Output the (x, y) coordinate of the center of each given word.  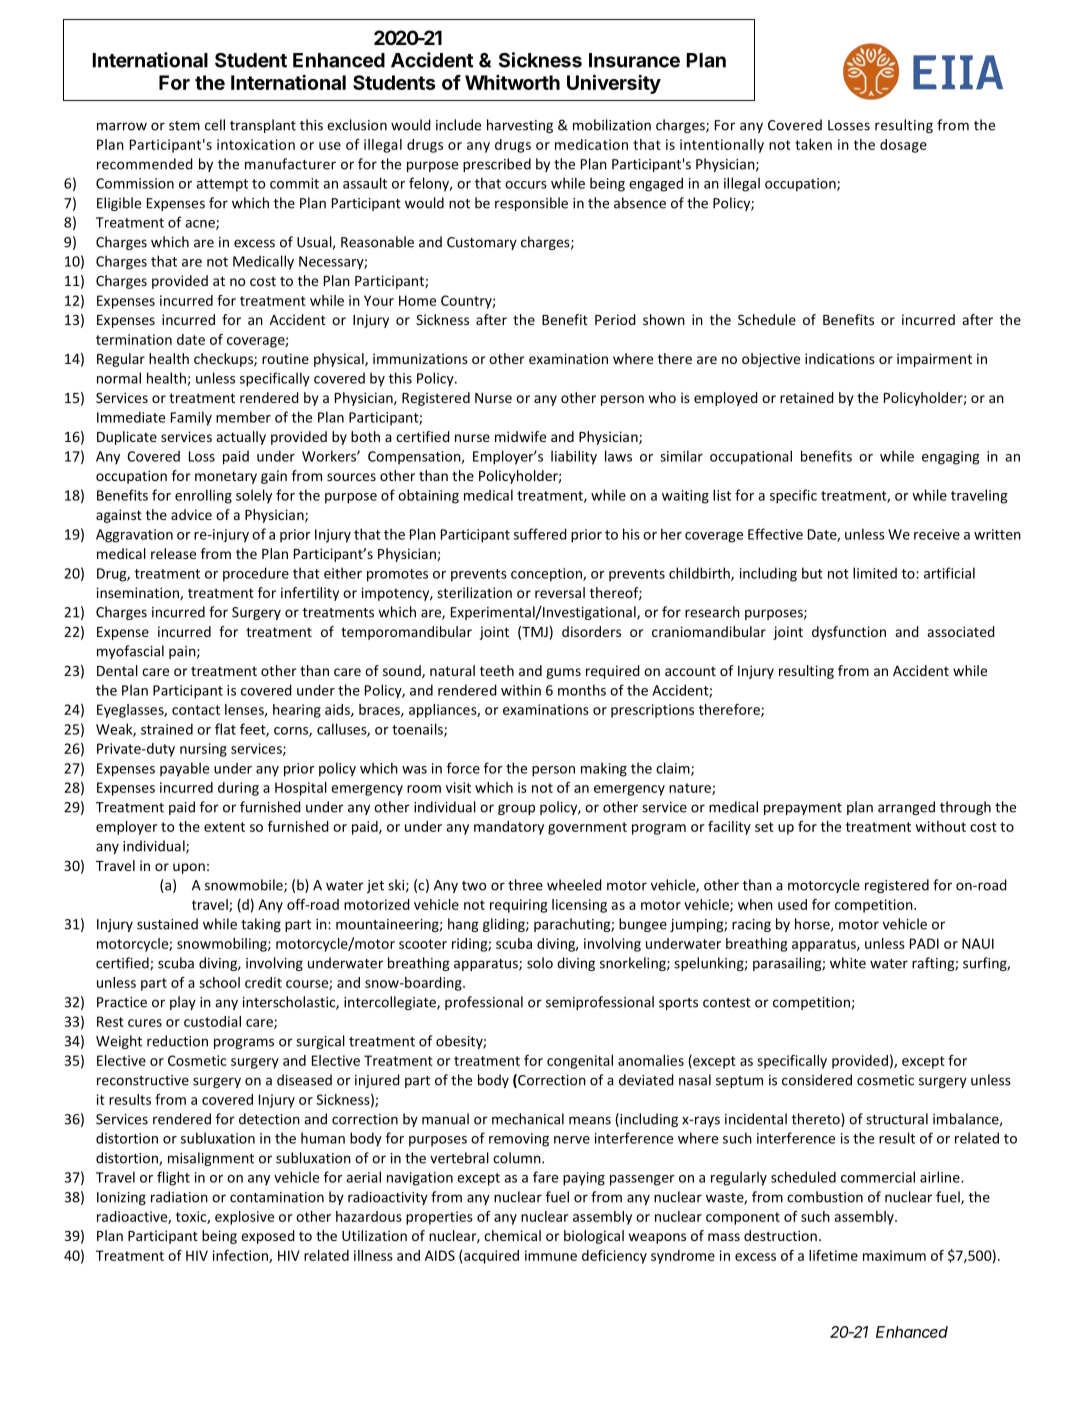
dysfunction (849, 633)
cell (215, 125)
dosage (903, 146)
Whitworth (512, 82)
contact (196, 710)
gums (563, 673)
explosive (244, 1218)
